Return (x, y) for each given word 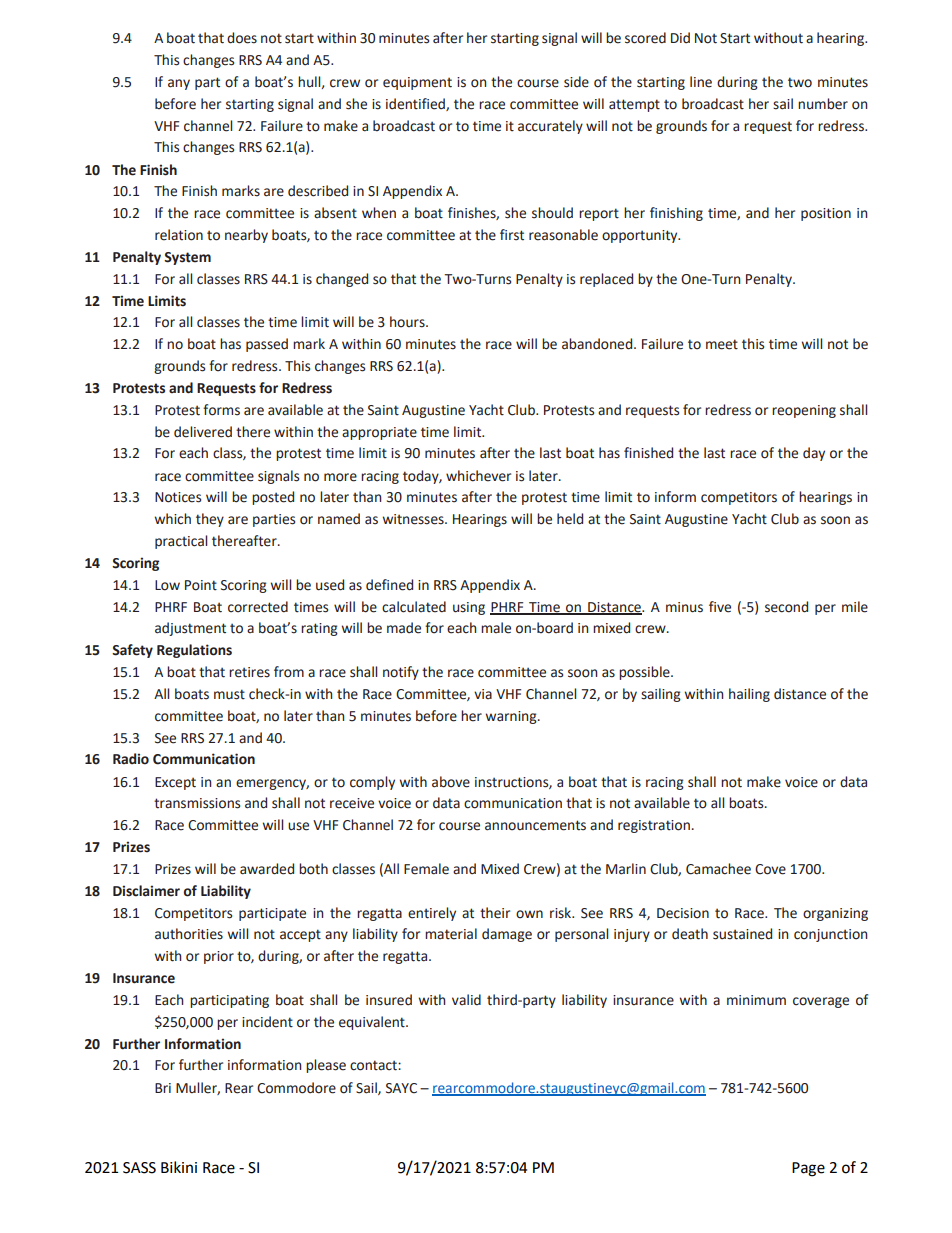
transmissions (197, 803)
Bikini (179, 1167)
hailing (749, 695)
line (701, 82)
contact (374, 1065)
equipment (417, 83)
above (451, 782)
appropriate (379, 433)
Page (808, 1169)
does (242, 38)
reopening (804, 411)
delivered (203, 432)
